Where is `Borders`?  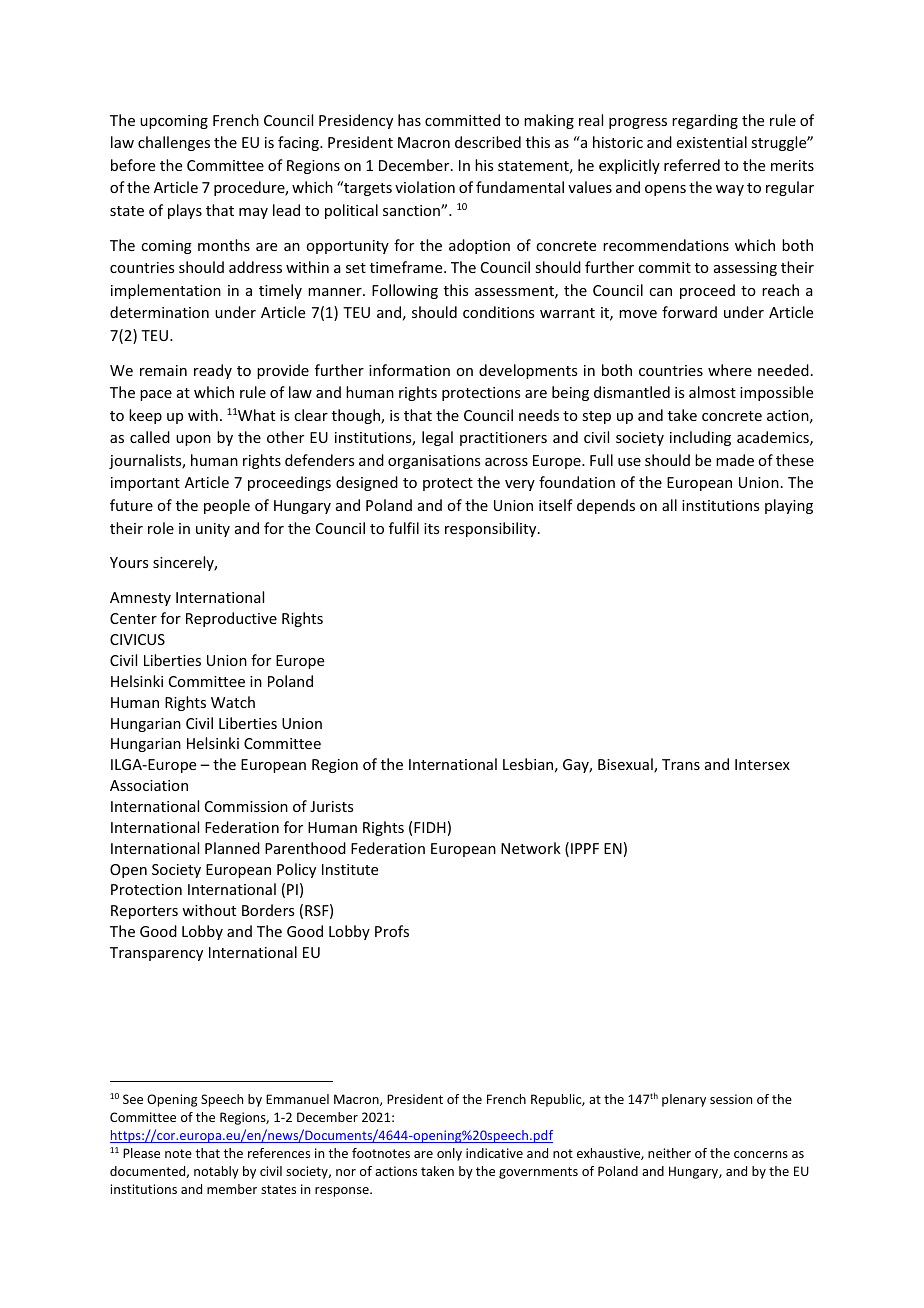 Borders is located at coordinates (268, 910).
